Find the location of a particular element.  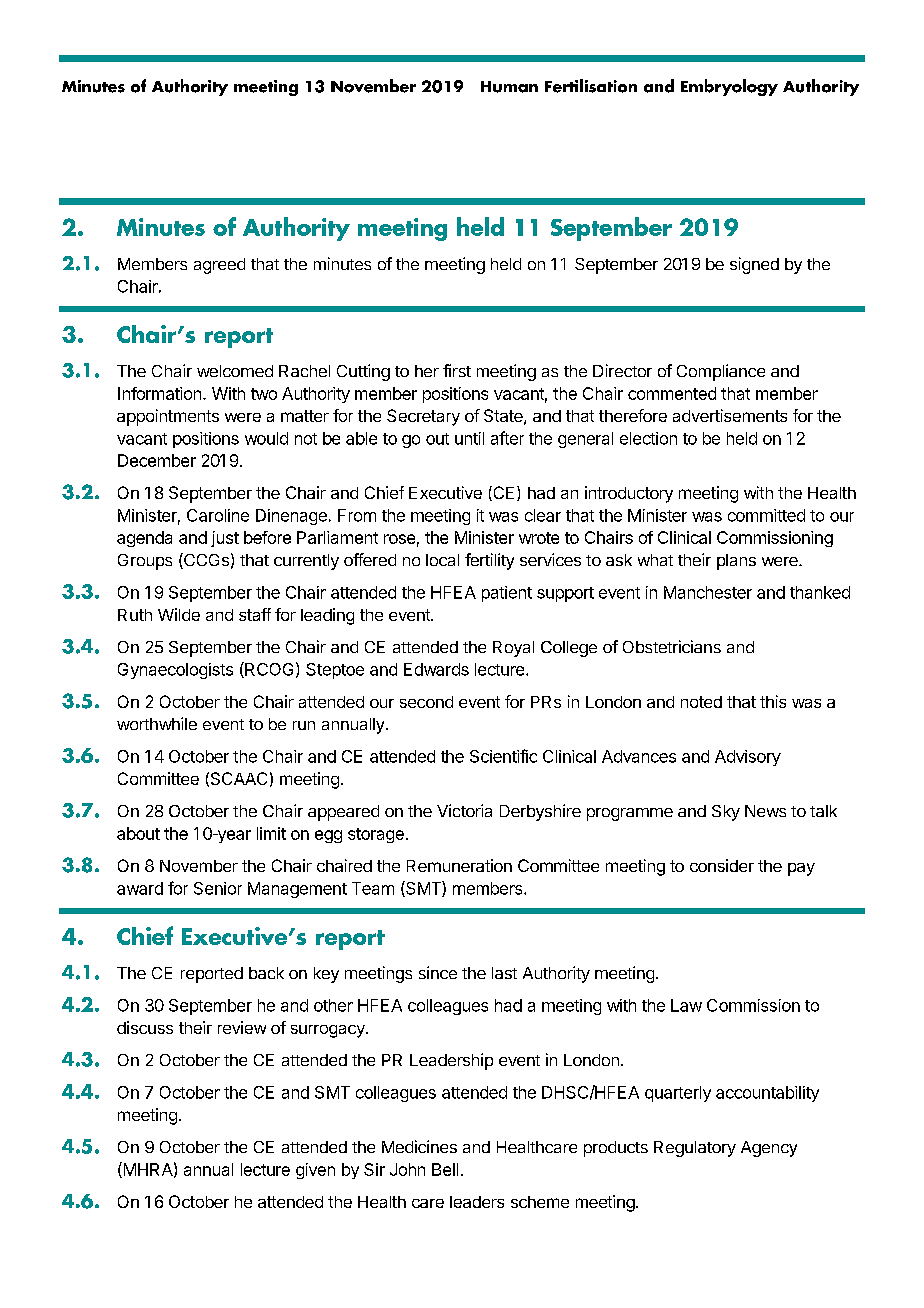

consider is located at coordinates (722, 865).
